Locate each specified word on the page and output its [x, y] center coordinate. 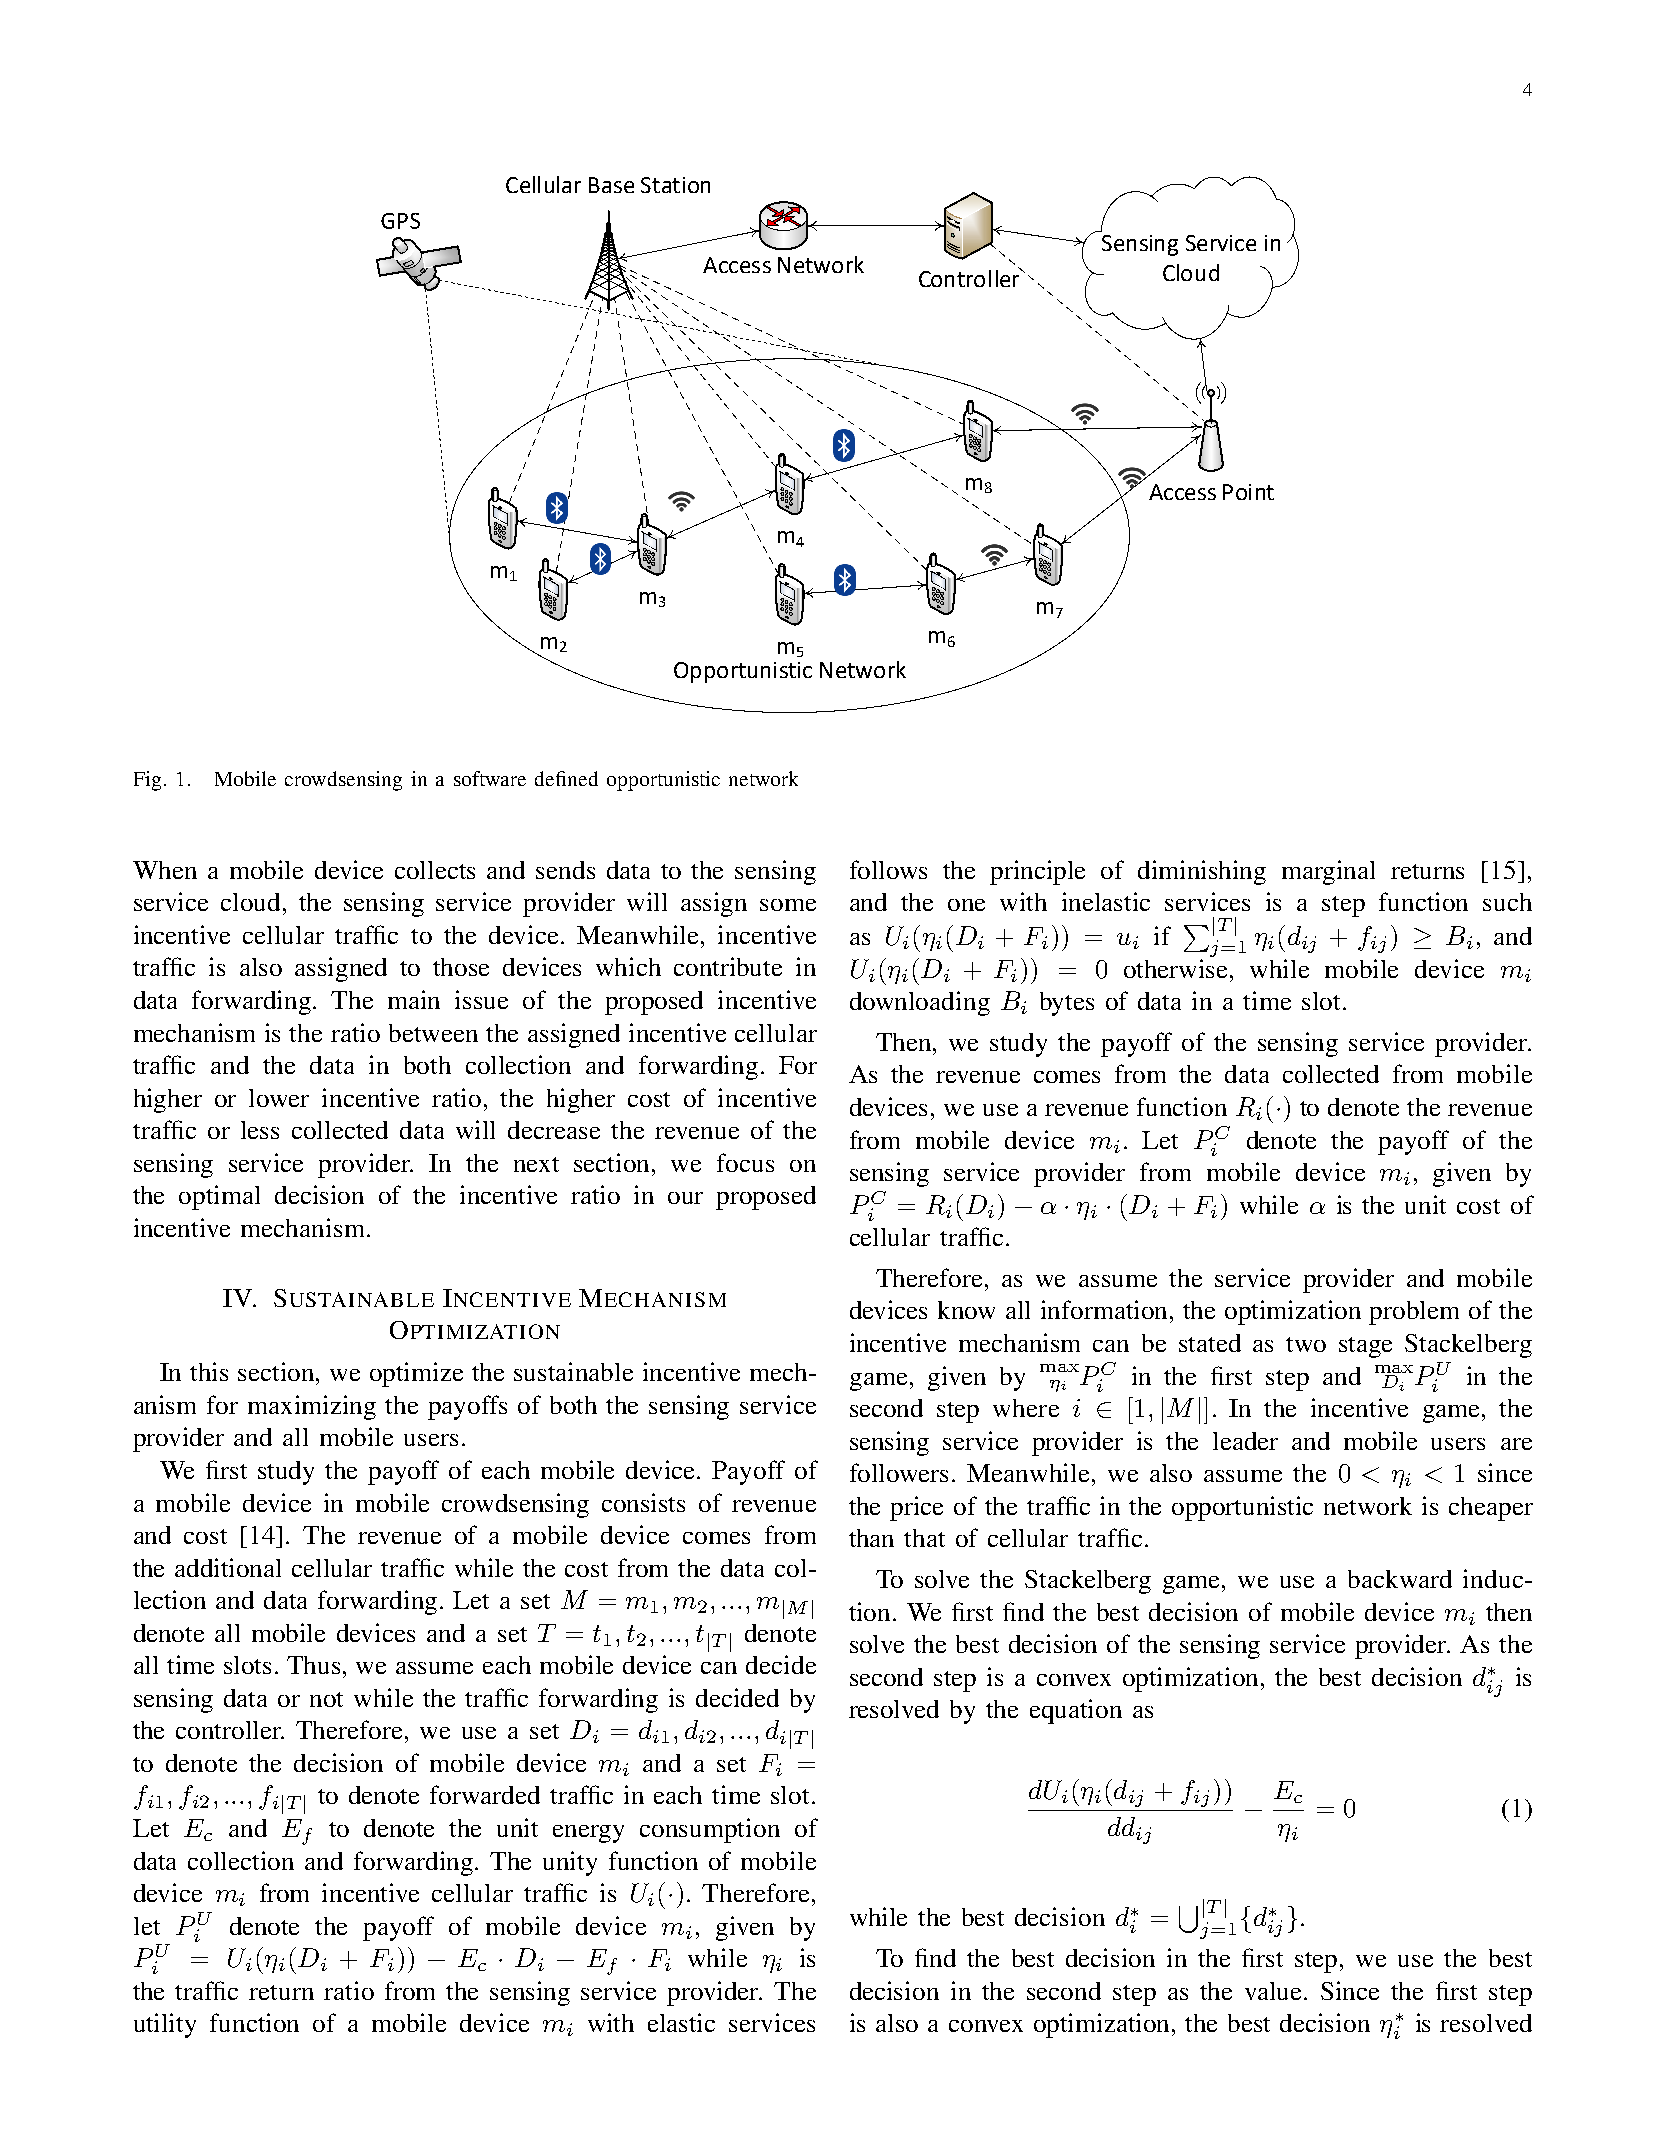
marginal [1328, 872]
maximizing [312, 1407]
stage [1365, 1347]
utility [165, 2025]
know [966, 1310]
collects [435, 870]
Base [611, 185]
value [1275, 1991]
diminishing [1202, 872]
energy [588, 1834]
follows [888, 869]
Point [1248, 492]
